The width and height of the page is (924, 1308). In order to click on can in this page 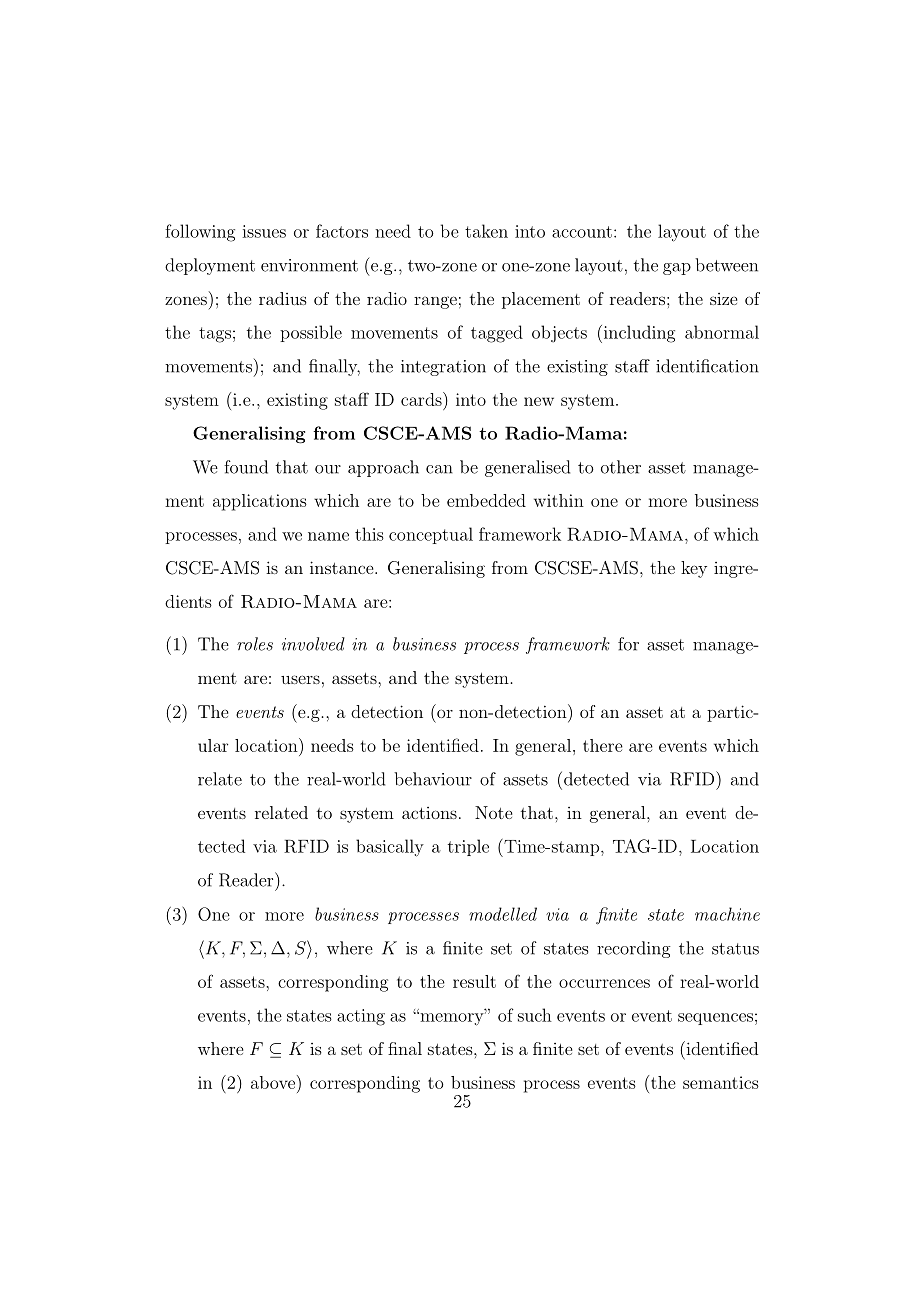, I will do `click(439, 469)`.
